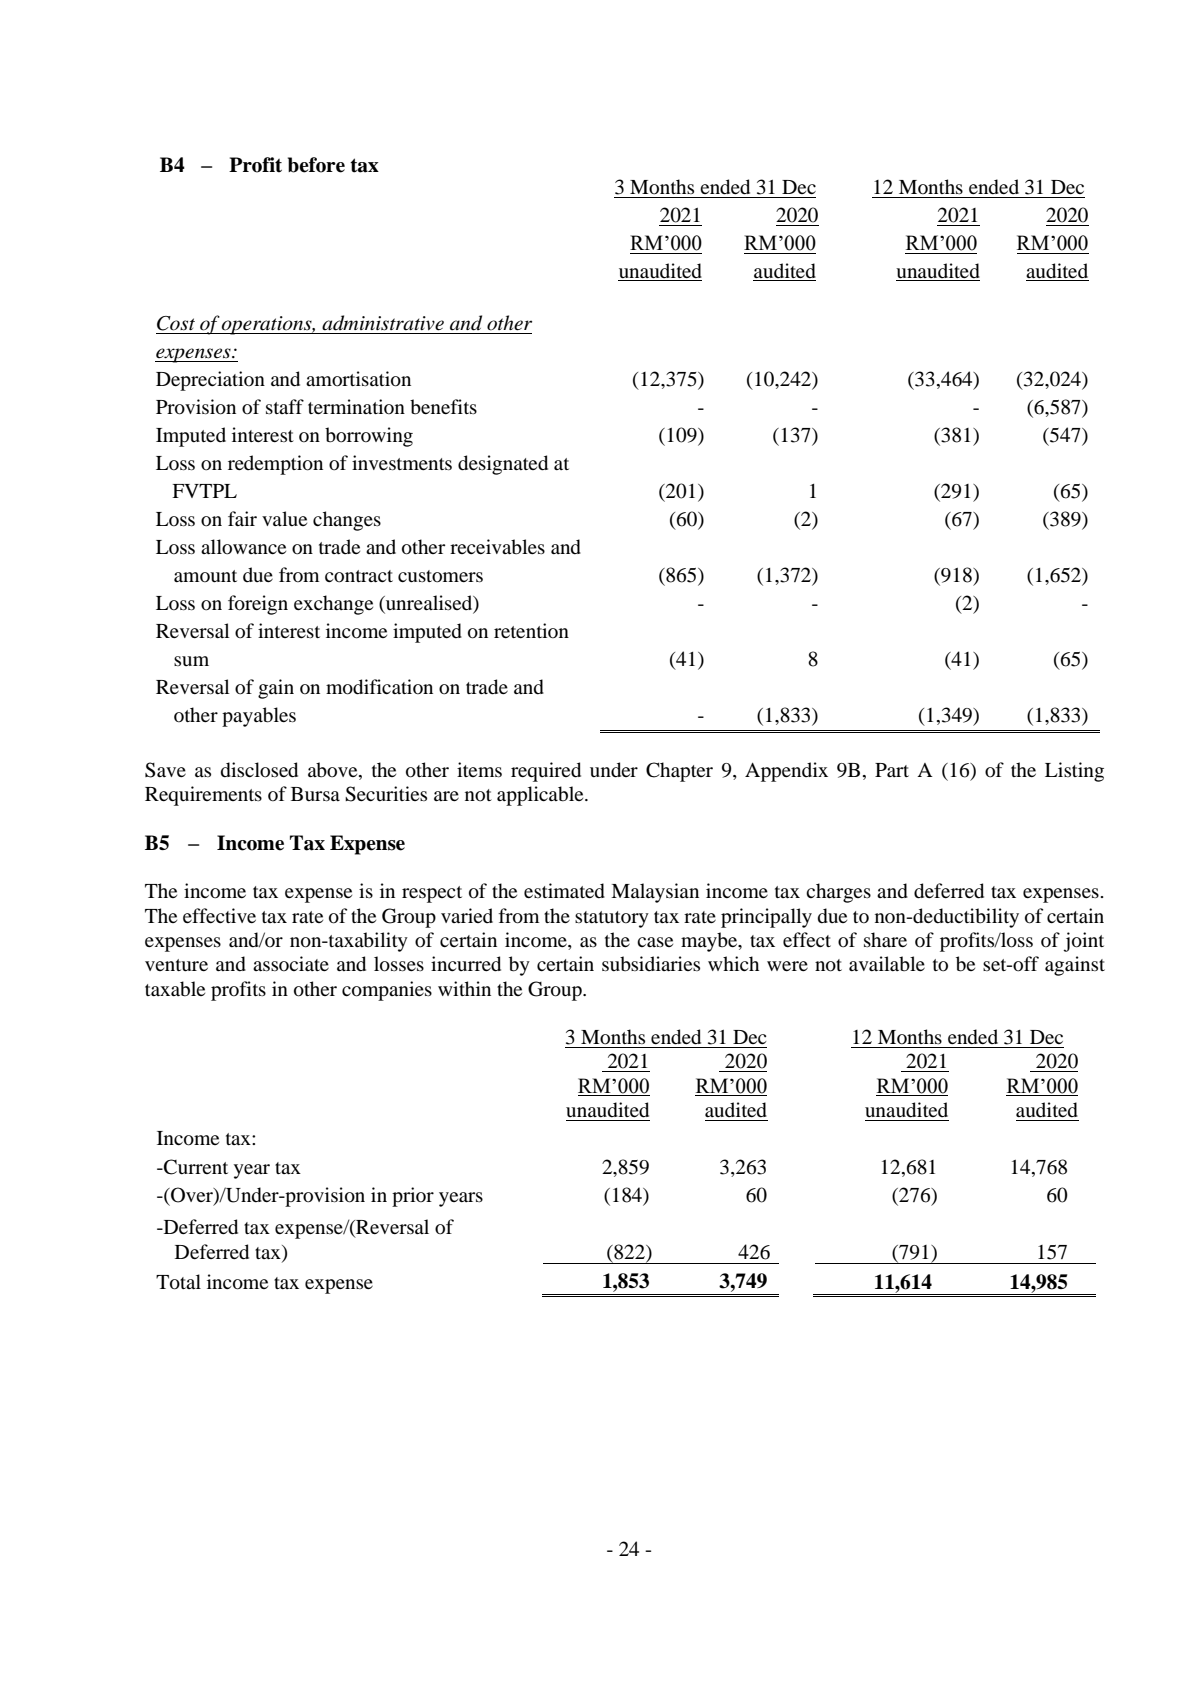 The width and height of the screenshot is (1198, 1694). I want to click on Total, so click(178, 1282).
